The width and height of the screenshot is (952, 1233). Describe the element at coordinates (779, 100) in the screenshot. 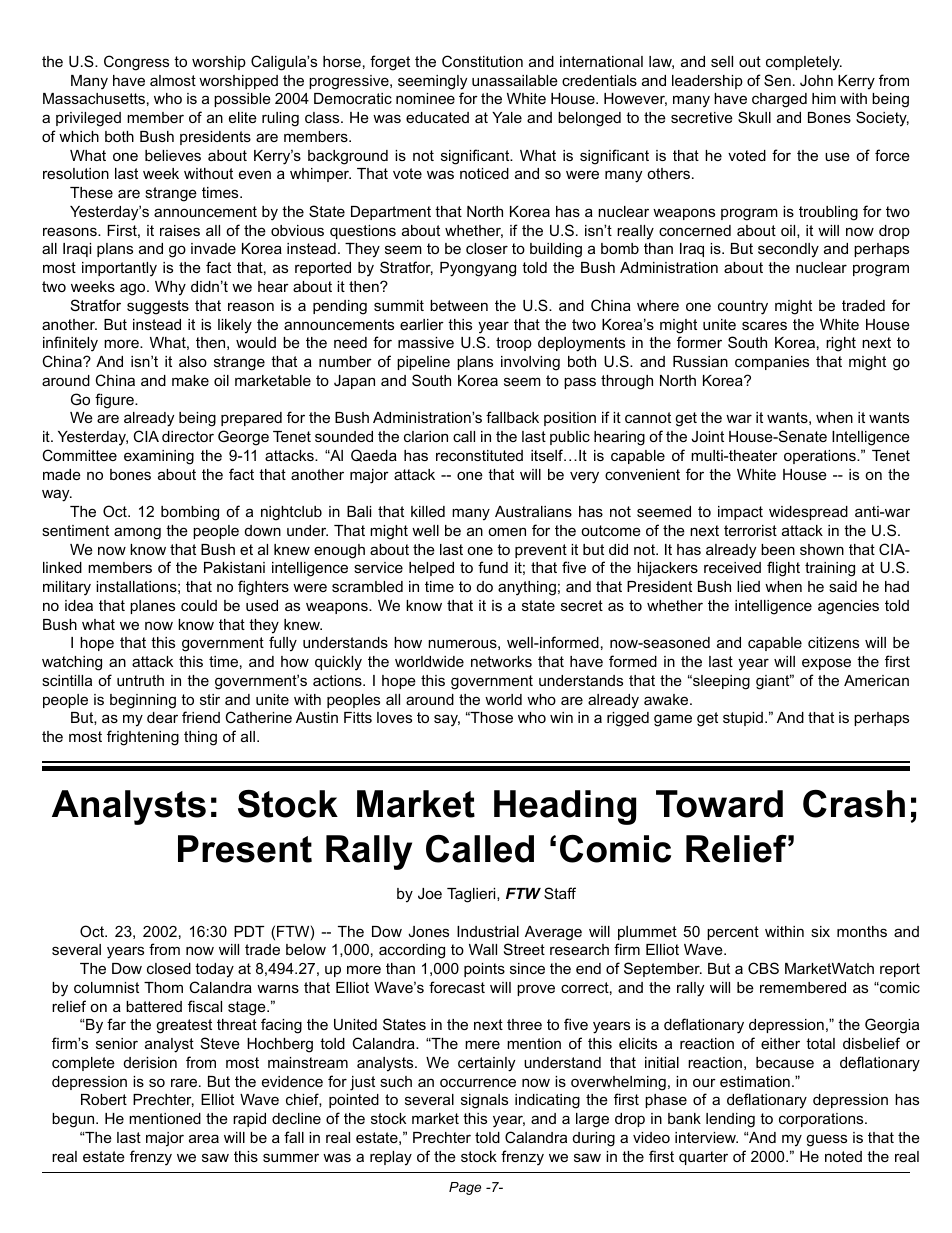

I see `charged` at that location.
